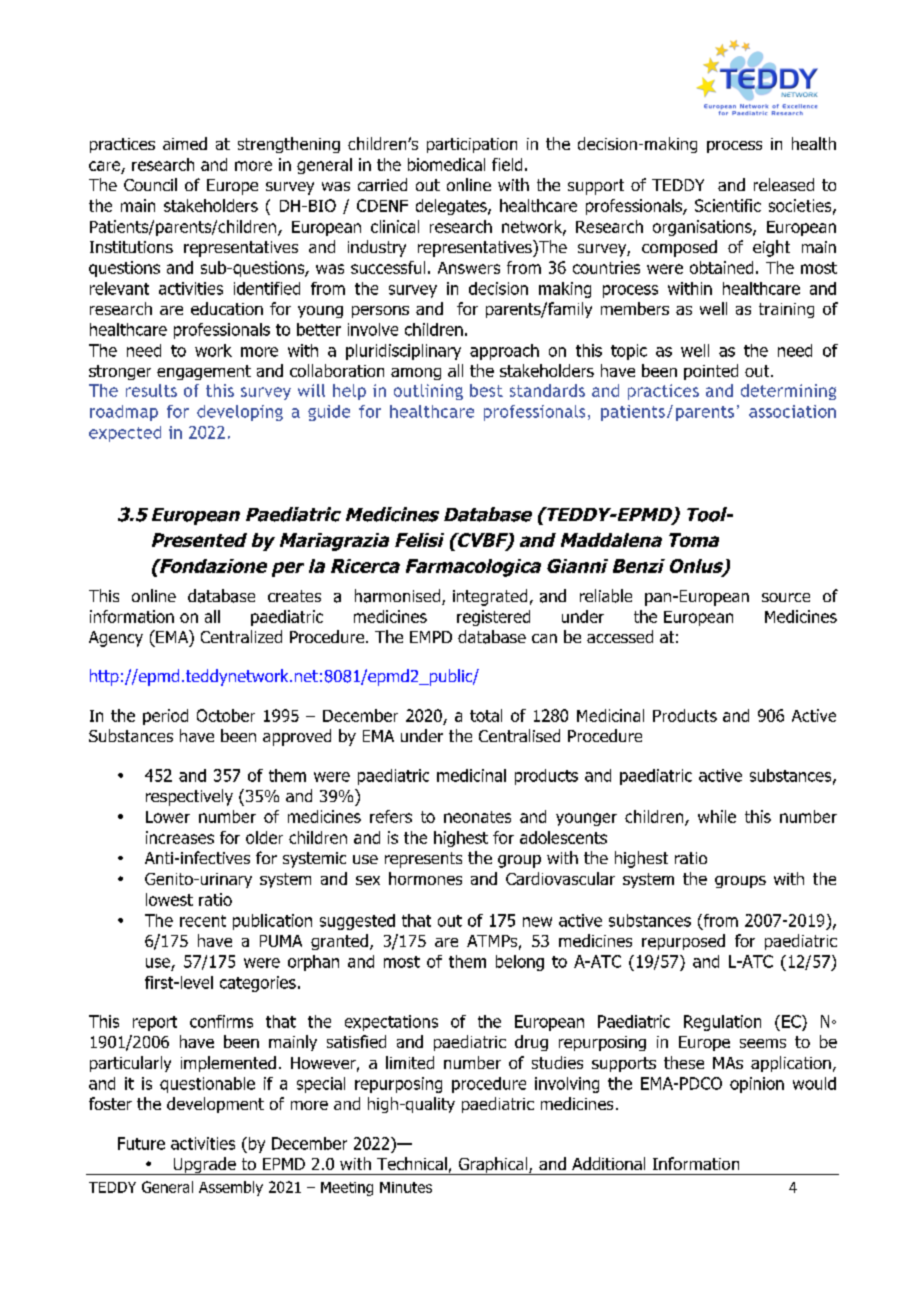 This screenshot has width=924, height=1308. I want to click on biomedical, so click(446, 164).
